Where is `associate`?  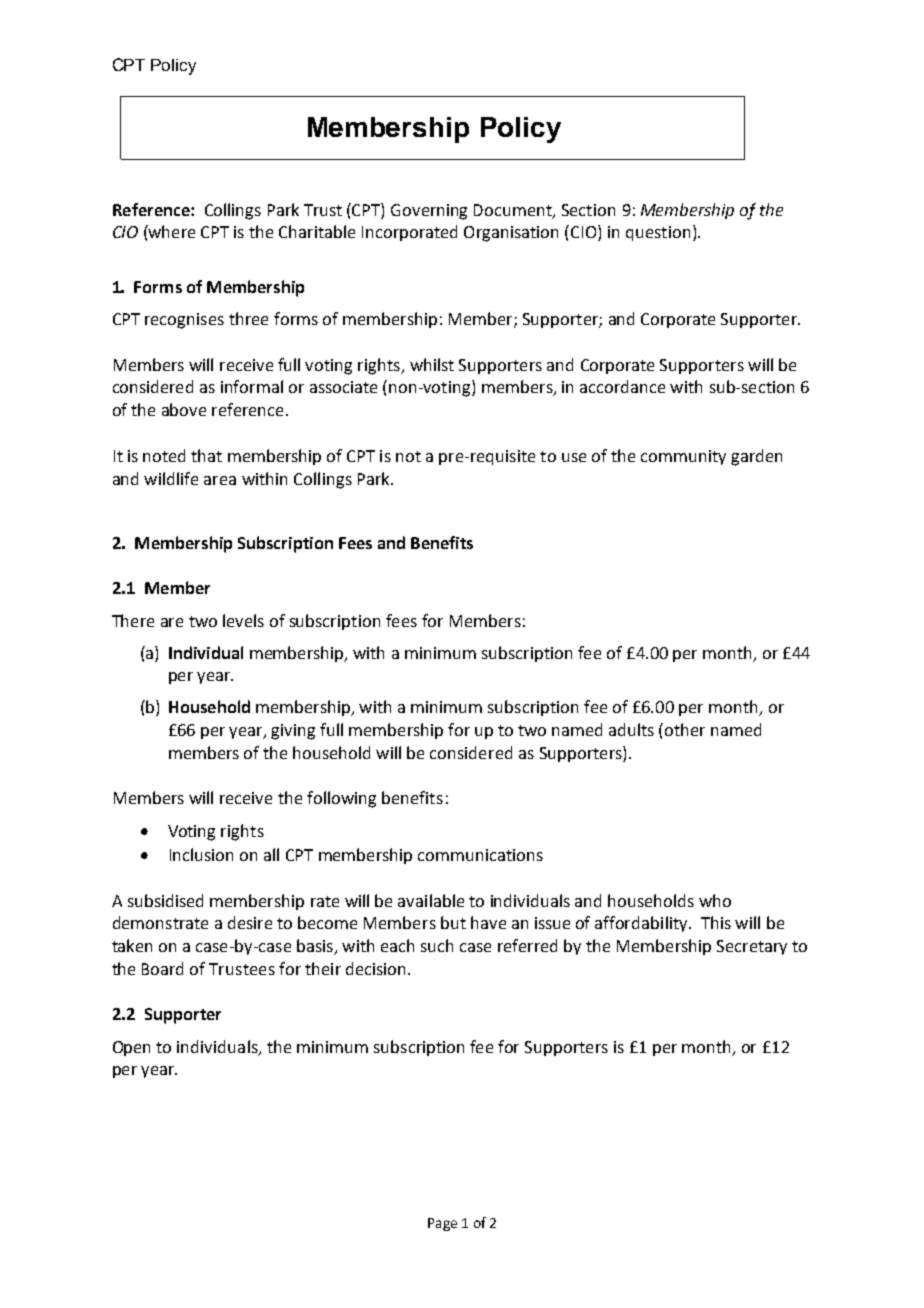 associate is located at coordinates (343, 387).
